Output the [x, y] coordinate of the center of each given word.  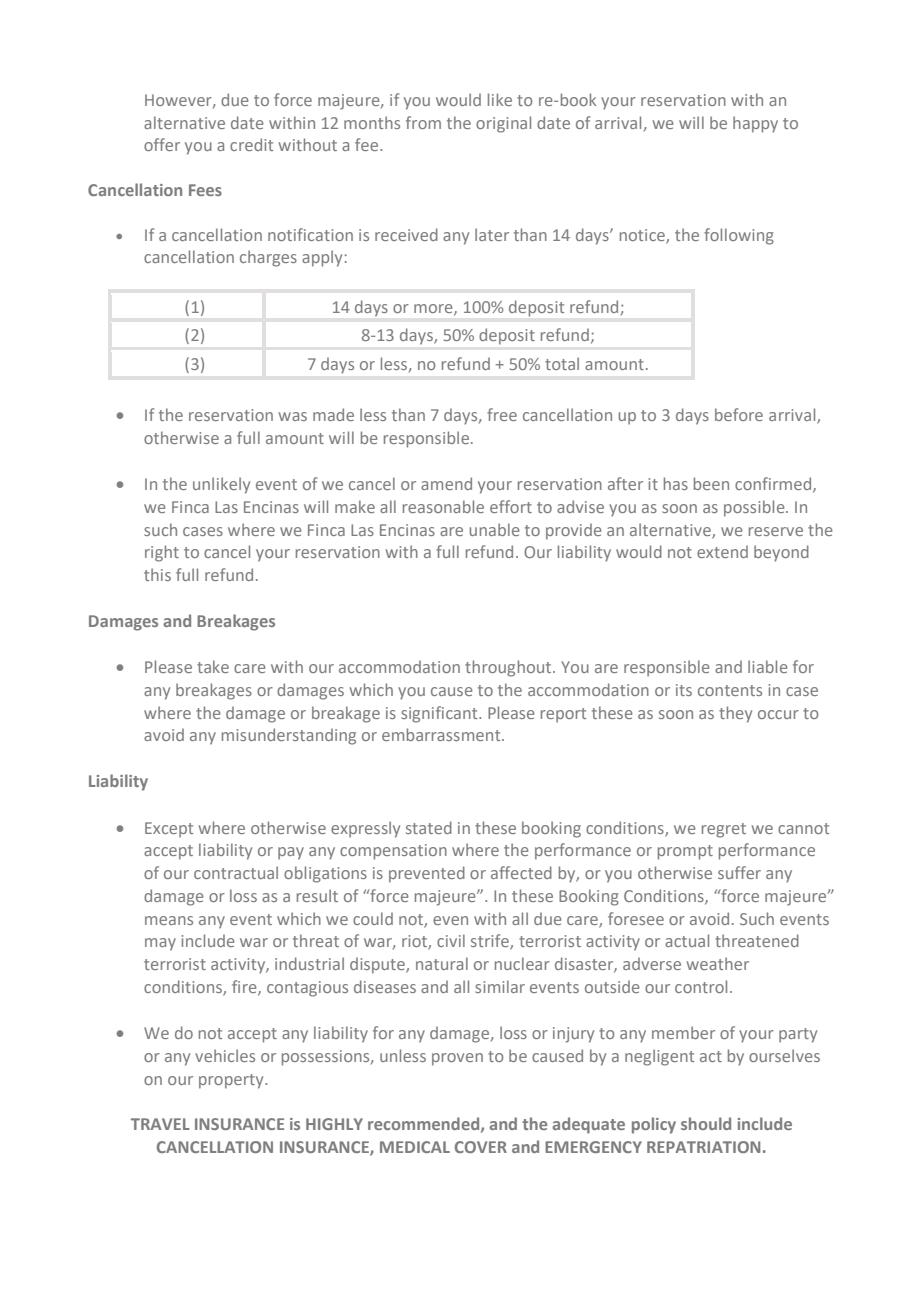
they [735, 714]
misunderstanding [289, 736]
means [169, 920]
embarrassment [442, 734]
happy [755, 124]
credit [251, 144]
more [434, 309]
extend [722, 551]
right [162, 553]
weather [718, 963]
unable [495, 529]
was [293, 416]
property [232, 1081]
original [503, 124]
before [739, 414]
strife [491, 942]
